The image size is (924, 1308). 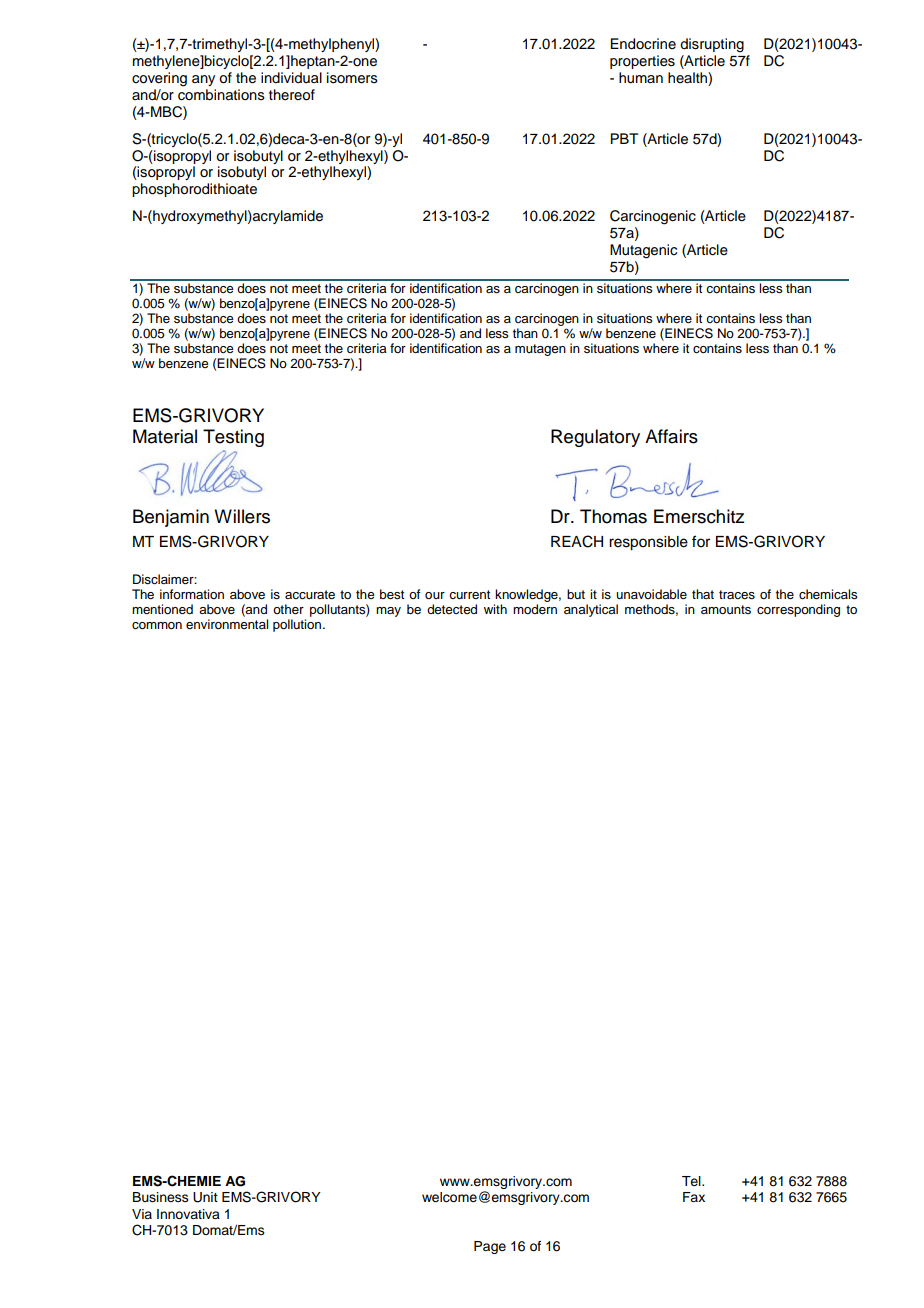 I want to click on isomers, so click(x=352, y=78).
